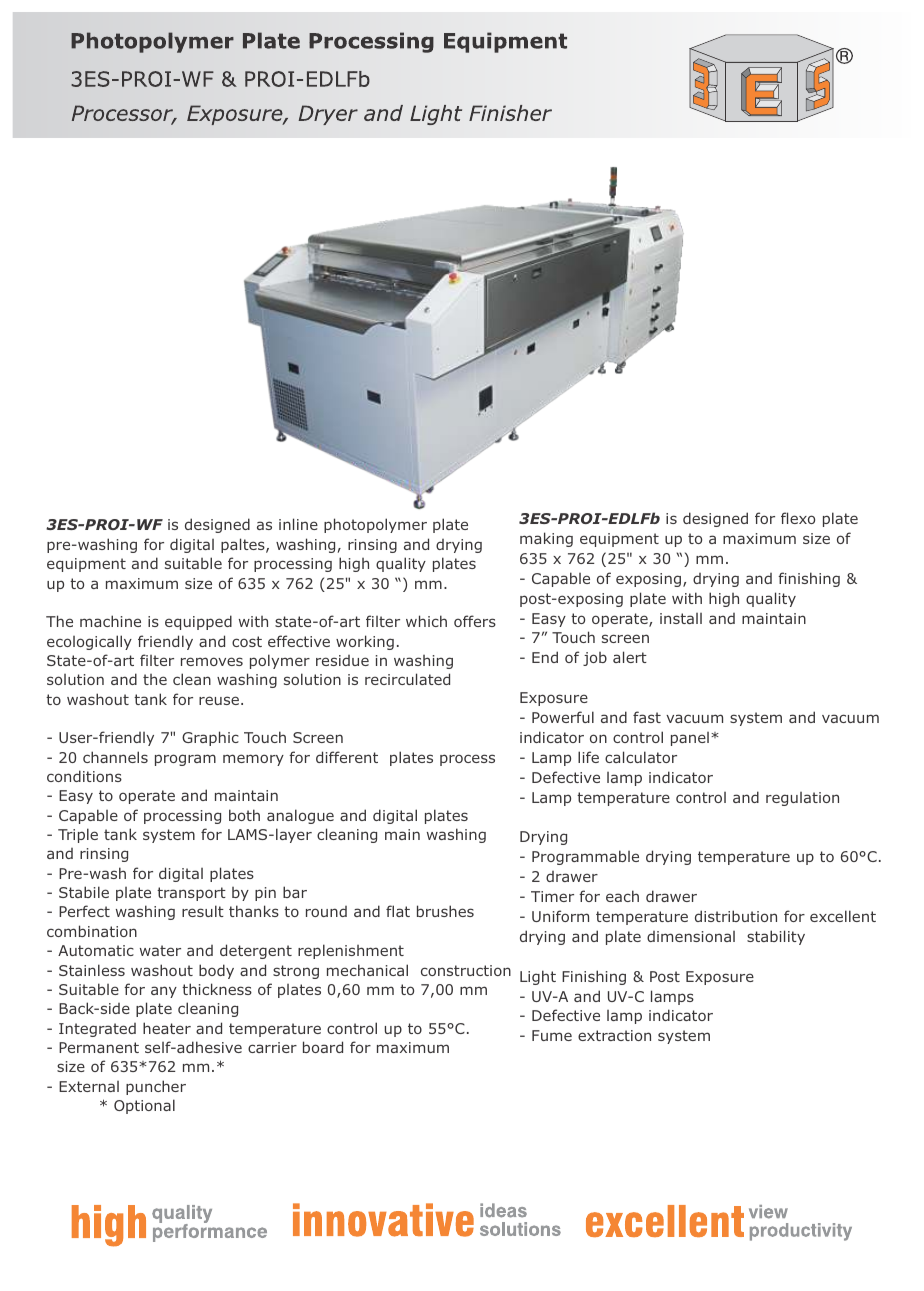 The height and width of the screenshot is (1291, 924). What do you see at coordinates (546, 539) in the screenshot?
I see `making` at bounding box center [546, 539].
